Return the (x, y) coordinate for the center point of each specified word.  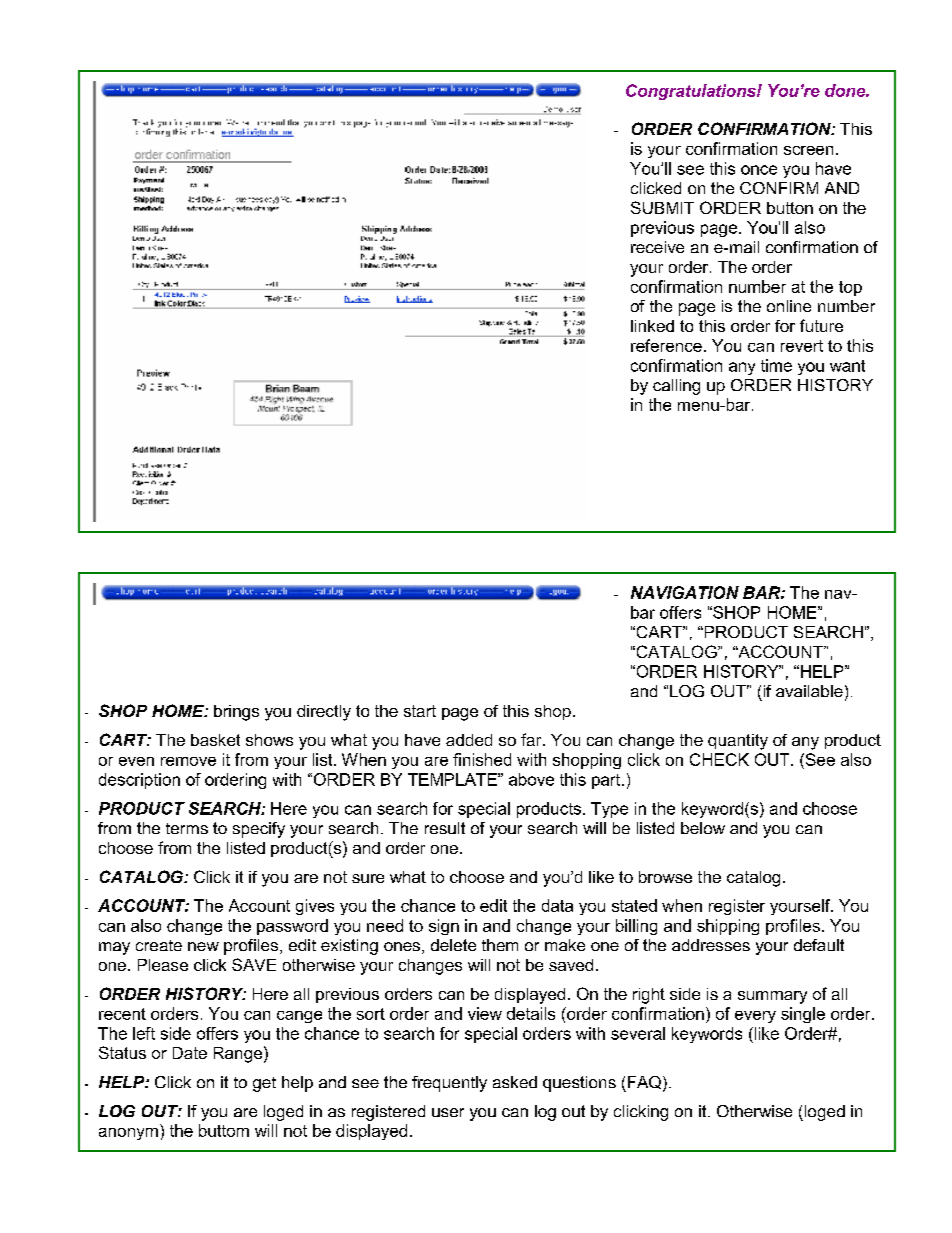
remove (188, 761)
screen (808, 150)
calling (676, 387)
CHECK (719, 759)
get (264, 1084)
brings (236, 713)
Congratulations (692, 92)
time (776, 365)
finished (482, 759)
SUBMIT (662, 207)
